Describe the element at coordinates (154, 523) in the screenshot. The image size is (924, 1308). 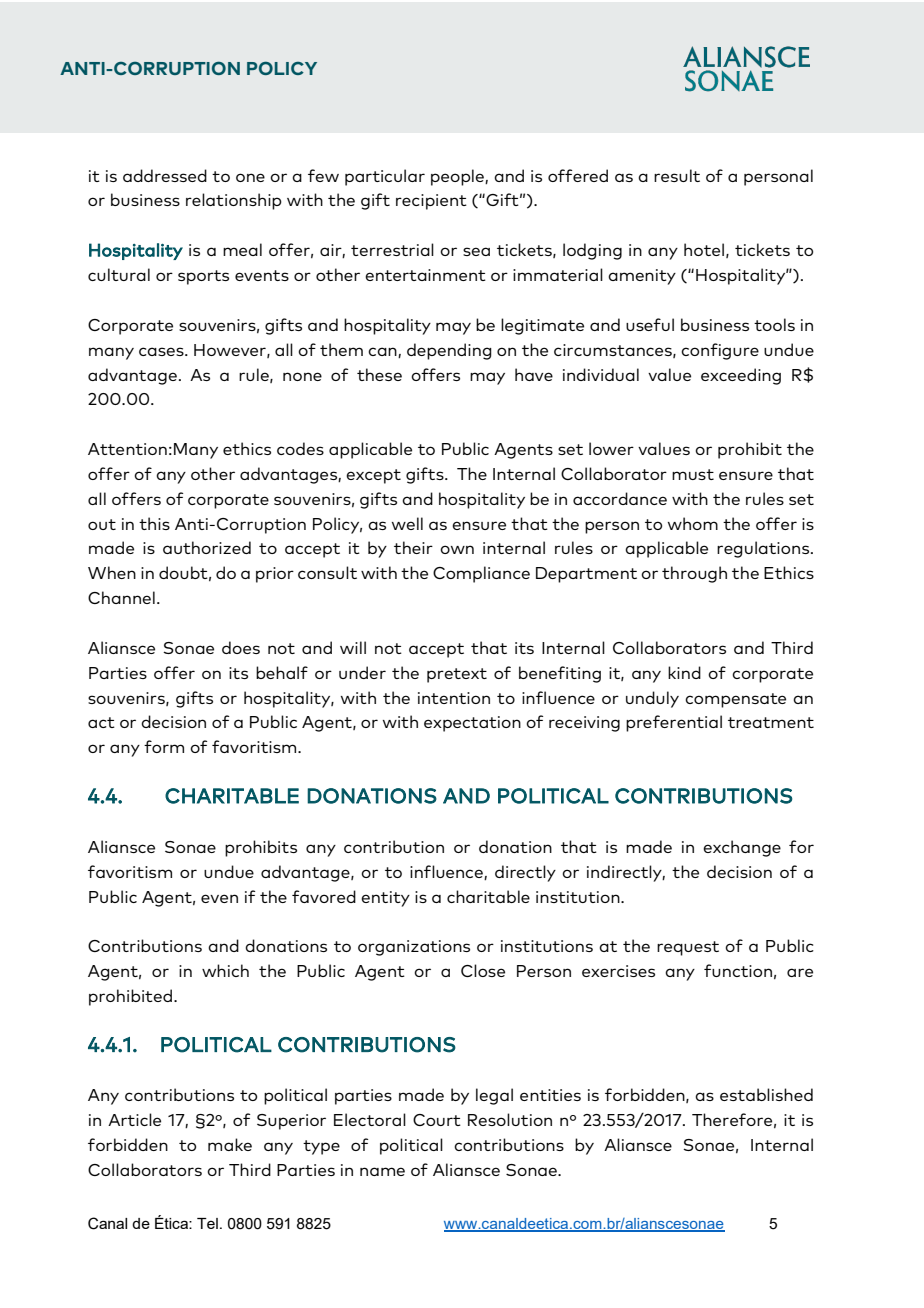
I see `this` at that location.
